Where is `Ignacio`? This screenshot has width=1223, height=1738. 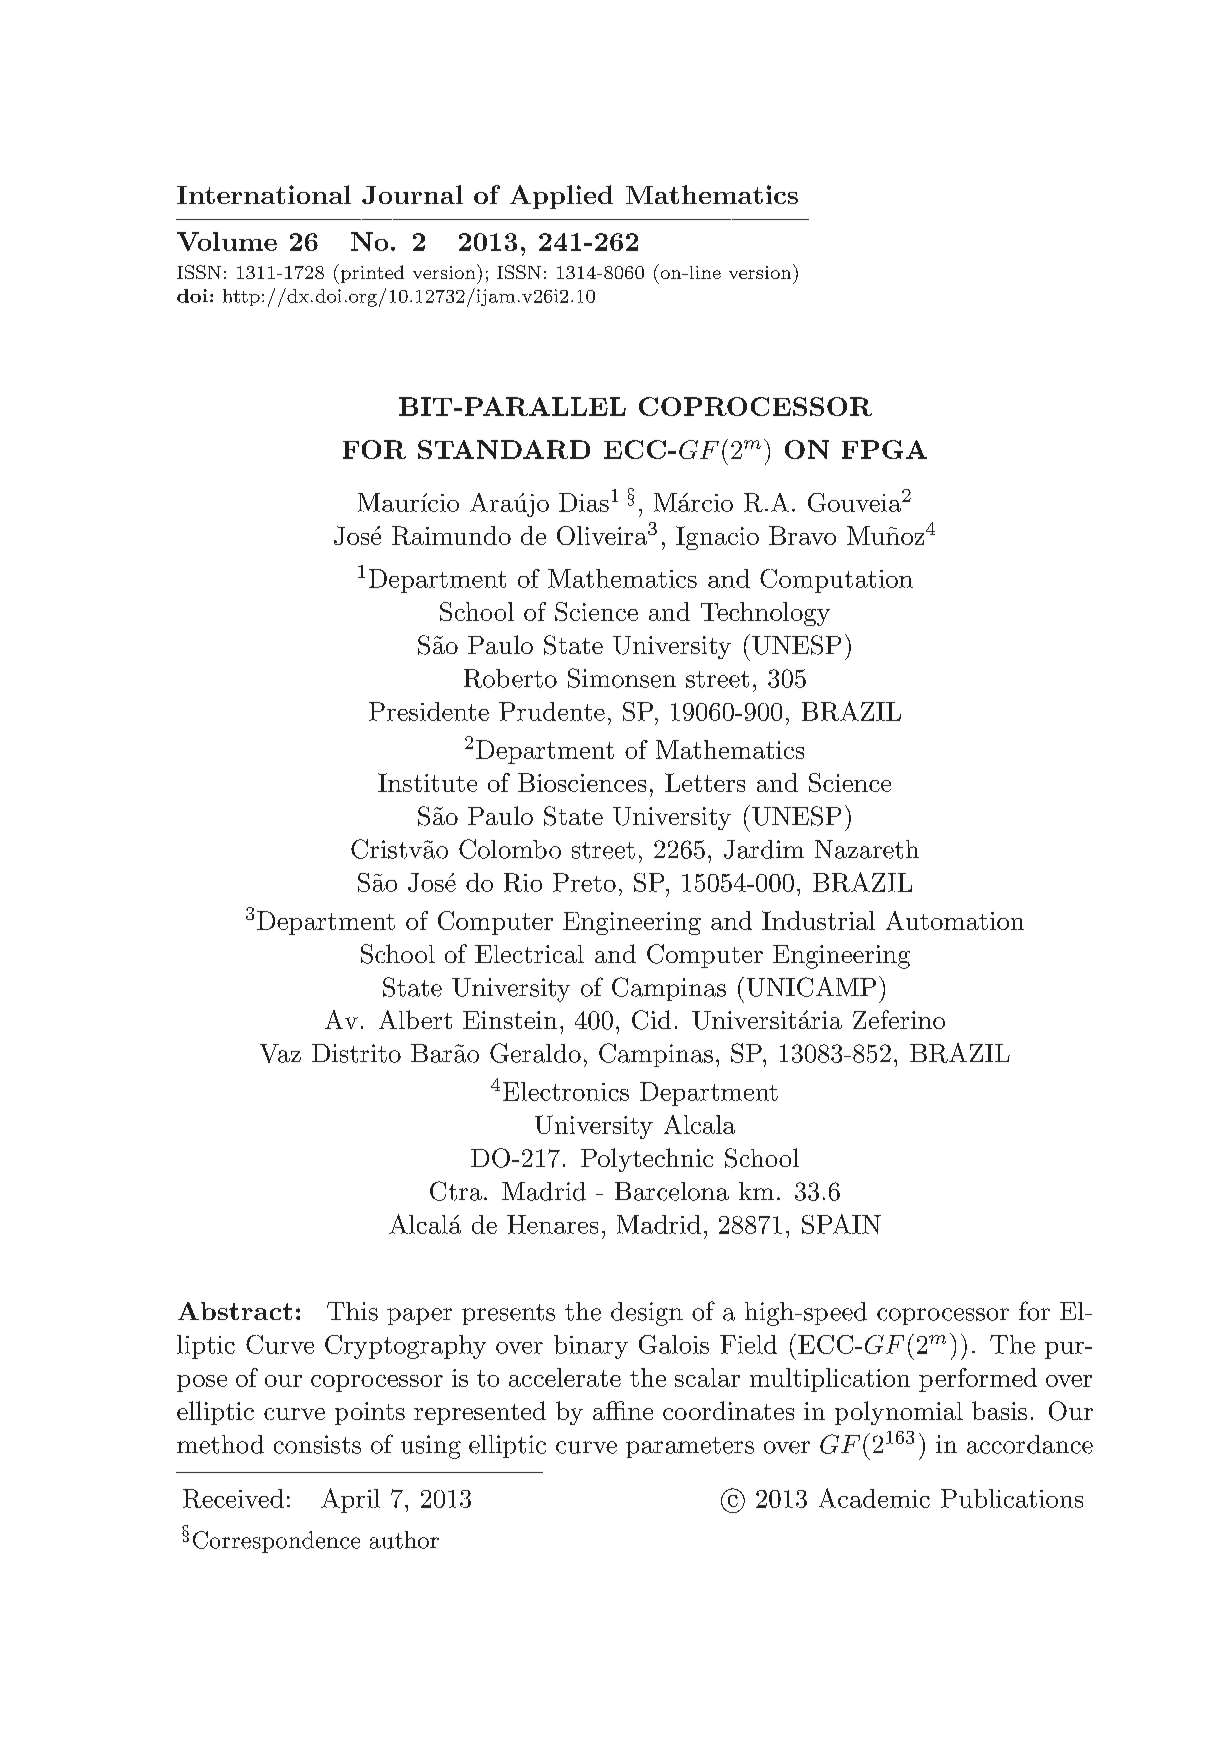 Ignacio is located at coordinates (717, 538).
